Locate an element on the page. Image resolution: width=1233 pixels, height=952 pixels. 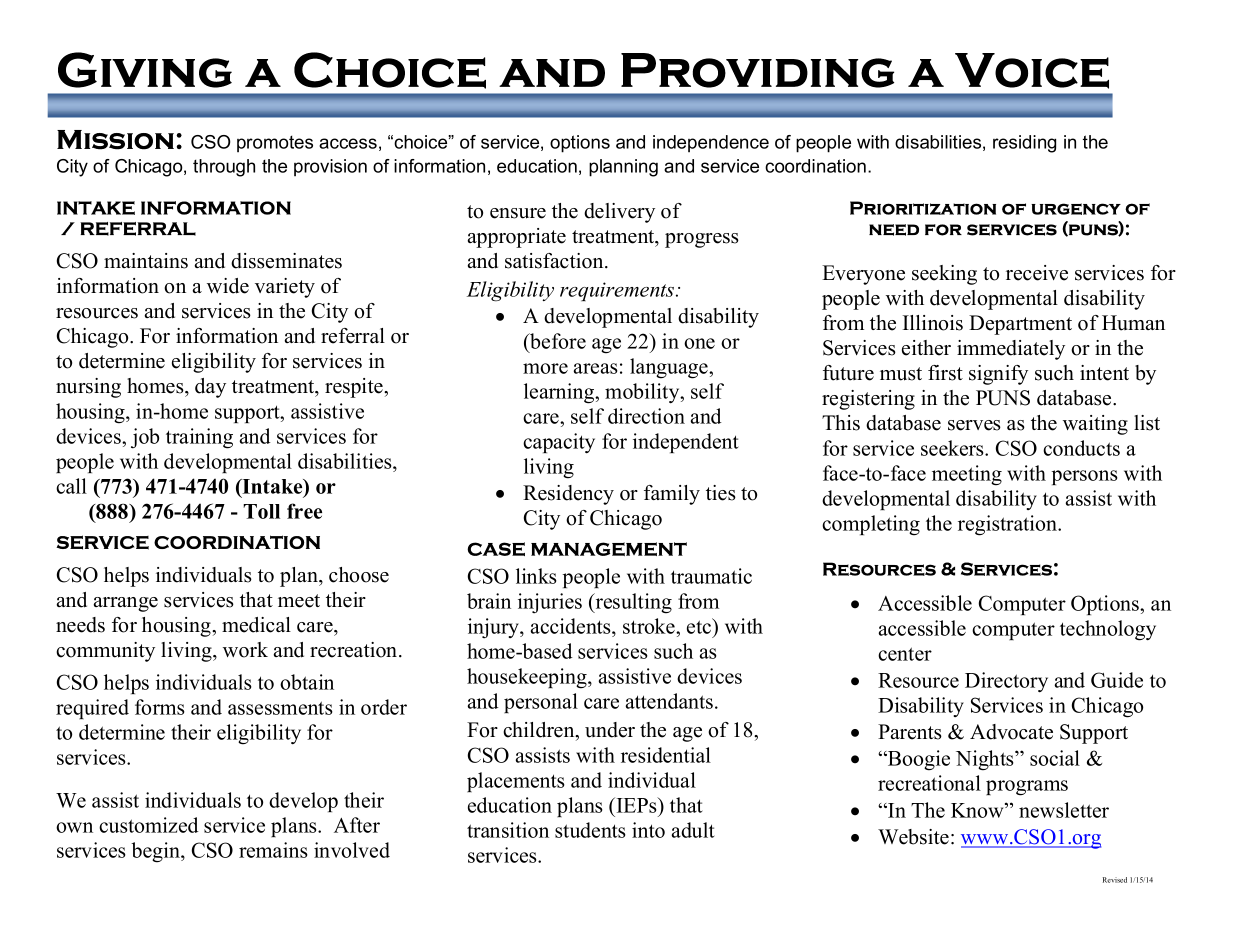
students is located at coordinates (590, 830).
